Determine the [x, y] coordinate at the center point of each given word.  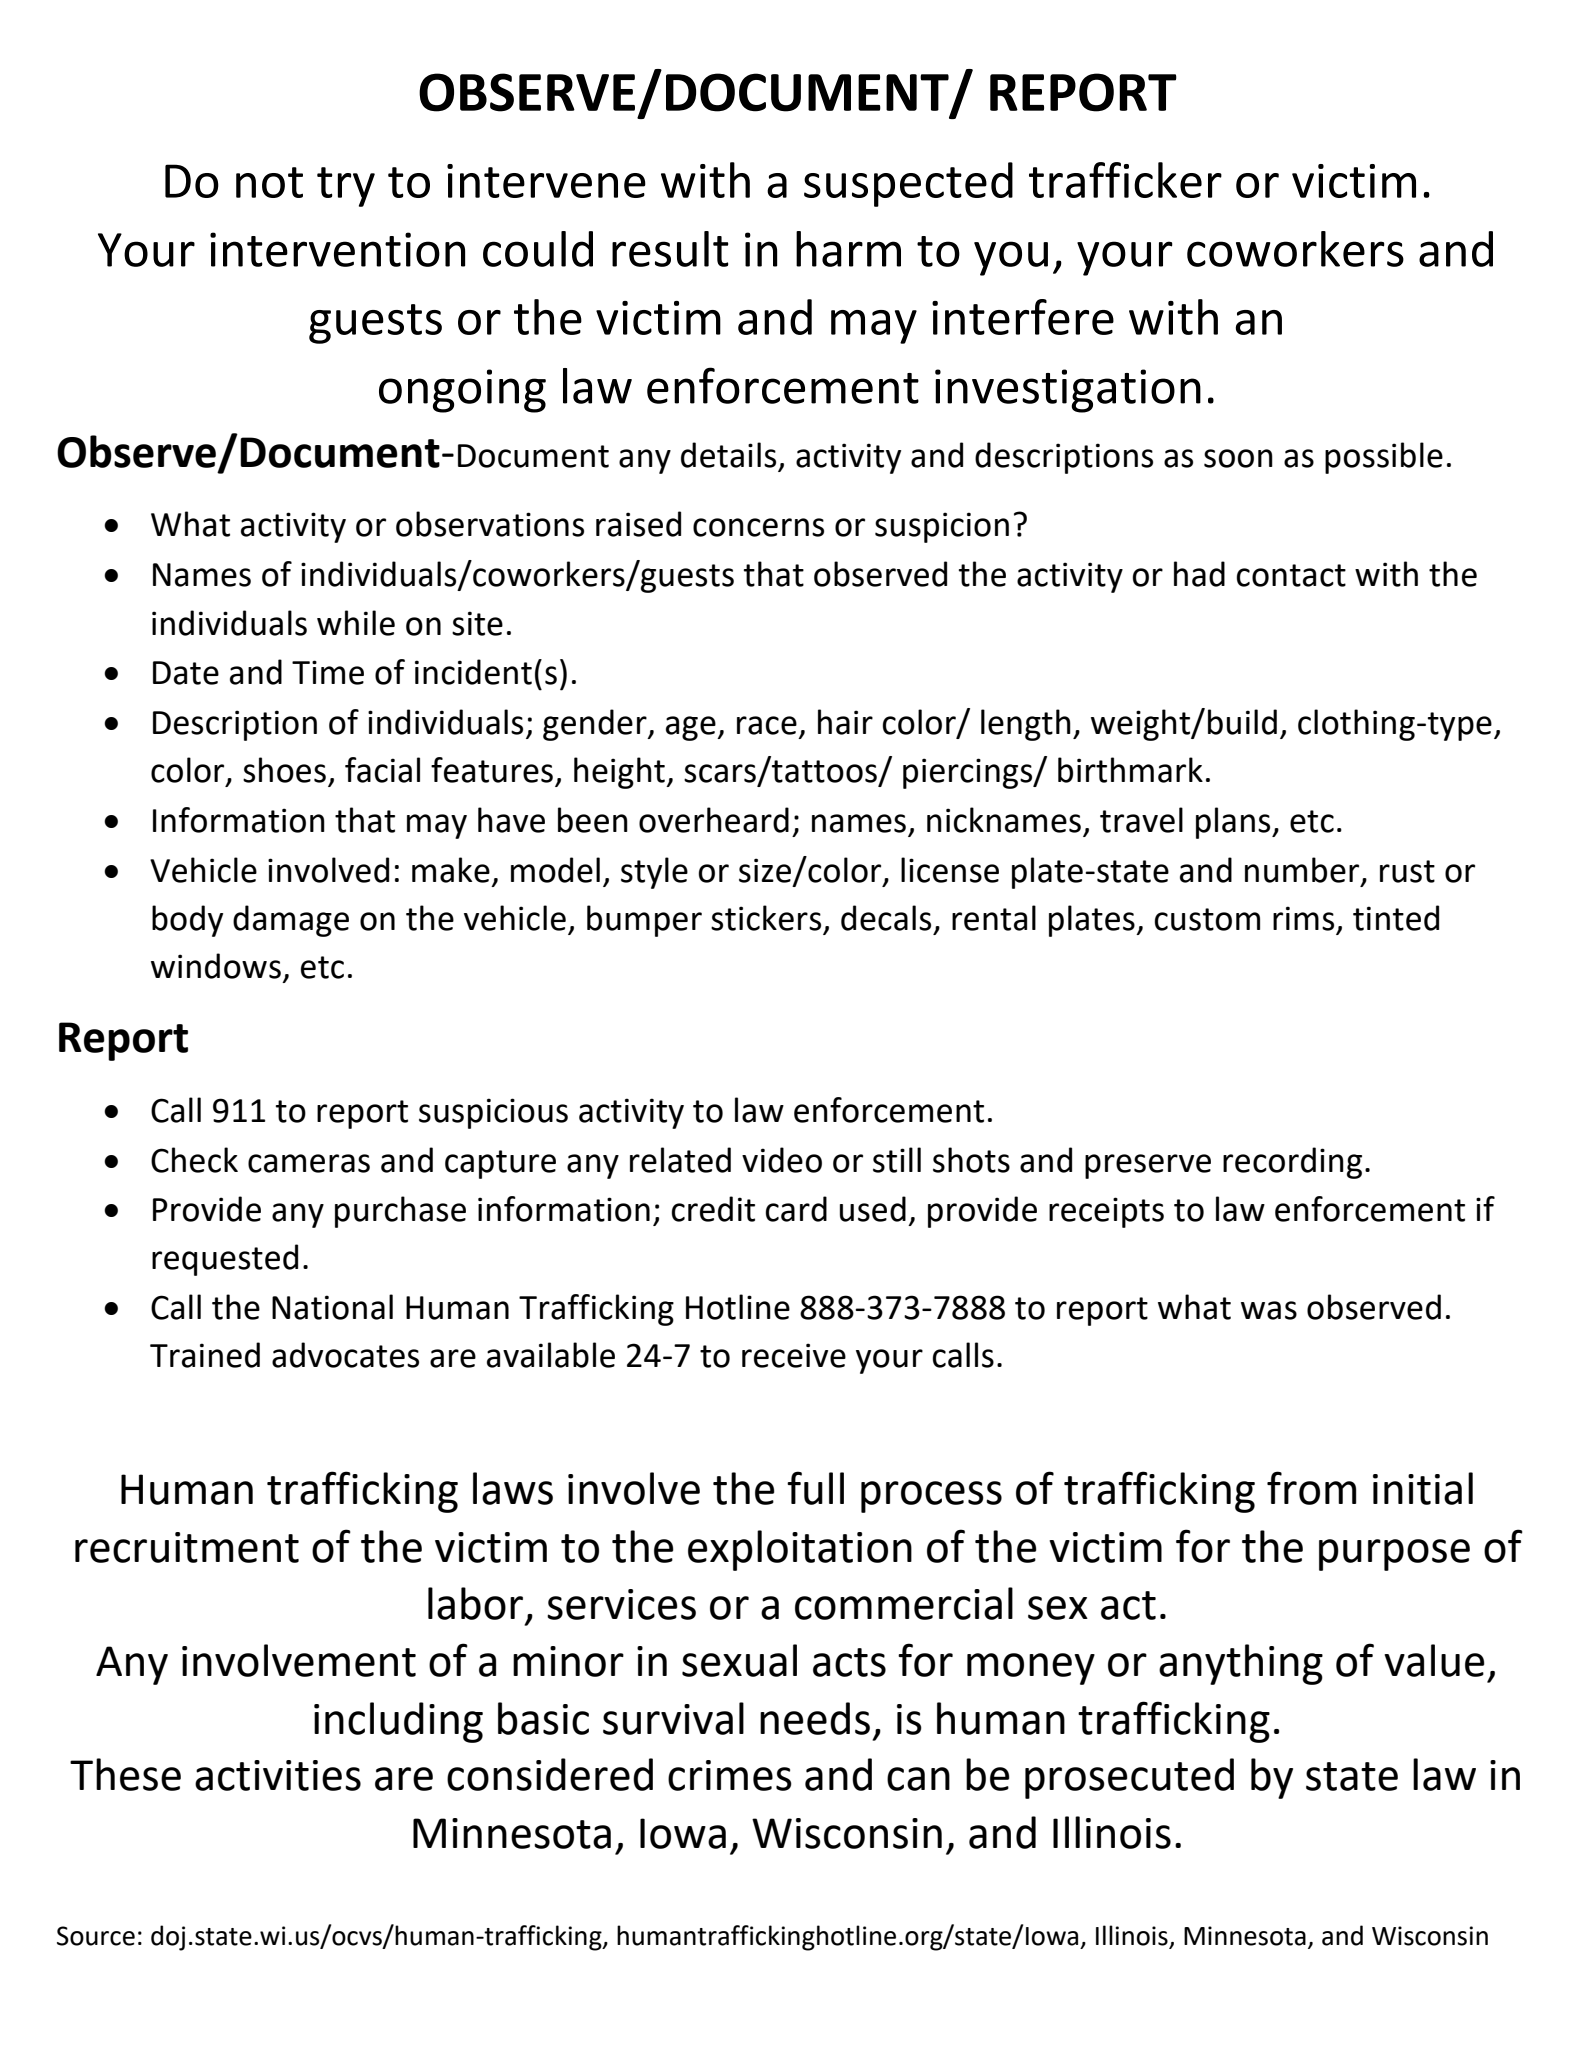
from [1311, 1488]
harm [848, 249]
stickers [766, 918]
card [796, 1209]
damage [291, 921]
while [356, 623]
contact [1291, 575]
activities [278, 1775]
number [1303, 871]
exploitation [800, 1550]
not [269, 182]
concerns [758, 527]
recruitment [187, 1547]
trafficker [1125, 180]
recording [1292, 1163]
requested [225, 1260]
